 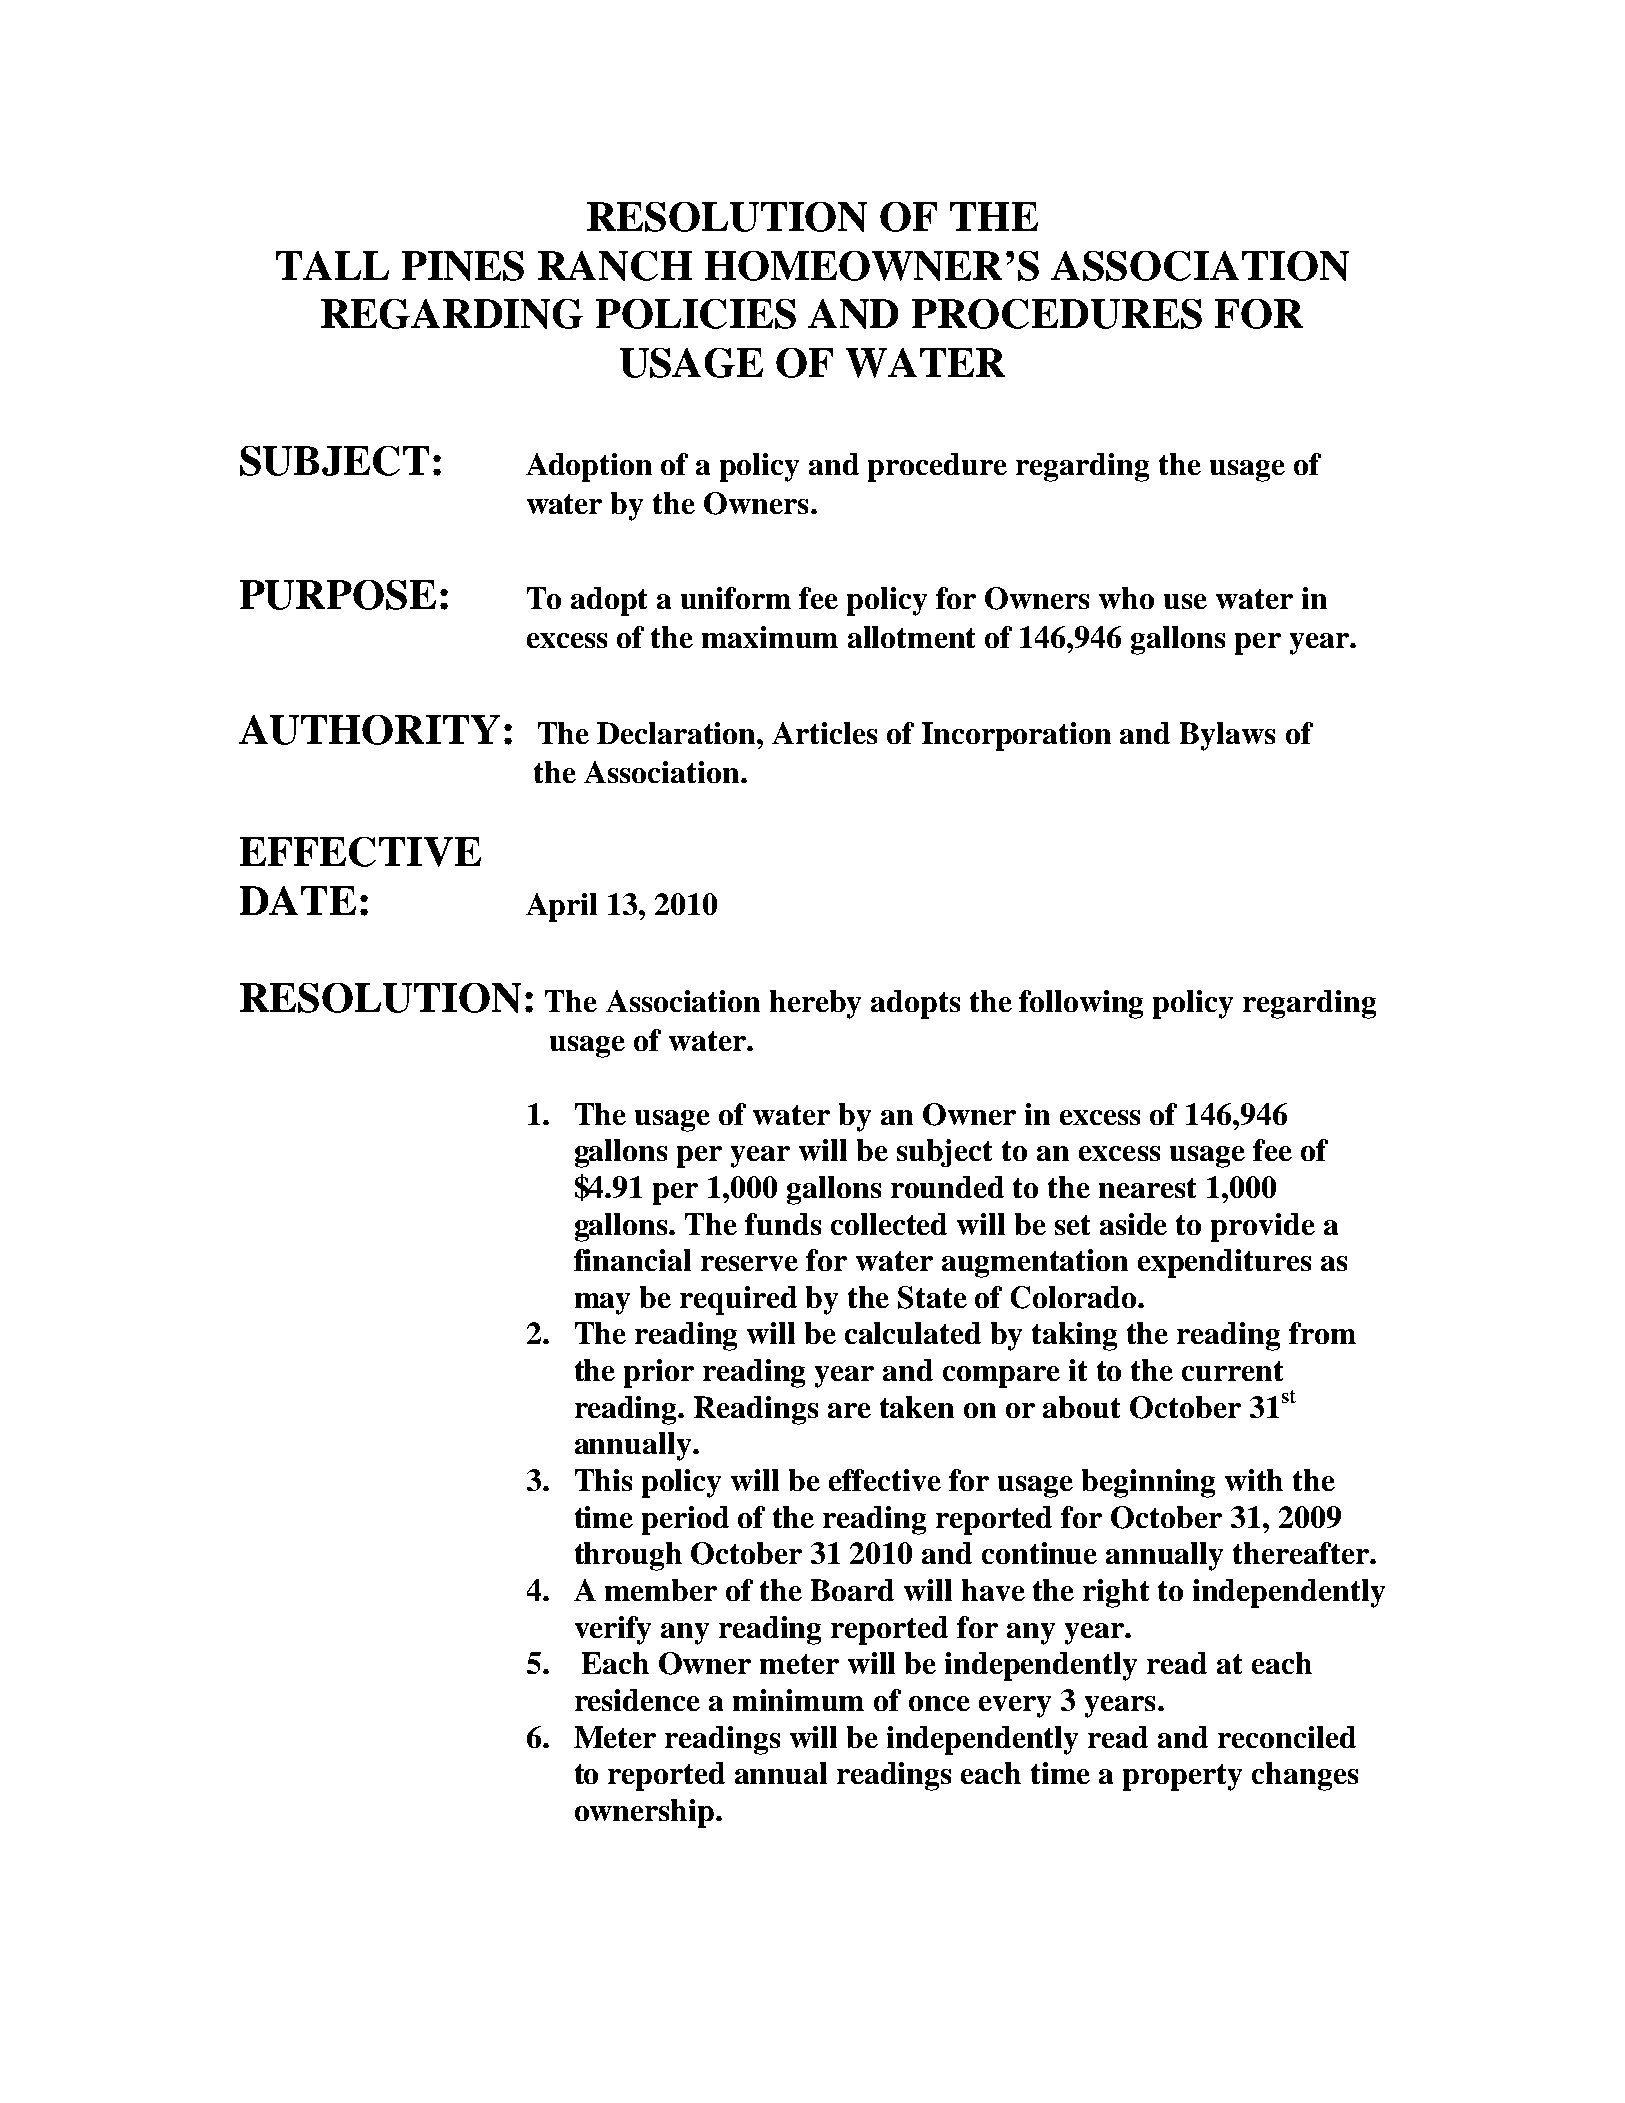 What do you see at coordinates (1185, 601) in the image?
I see `use` at bounding box center [1185, 601].
